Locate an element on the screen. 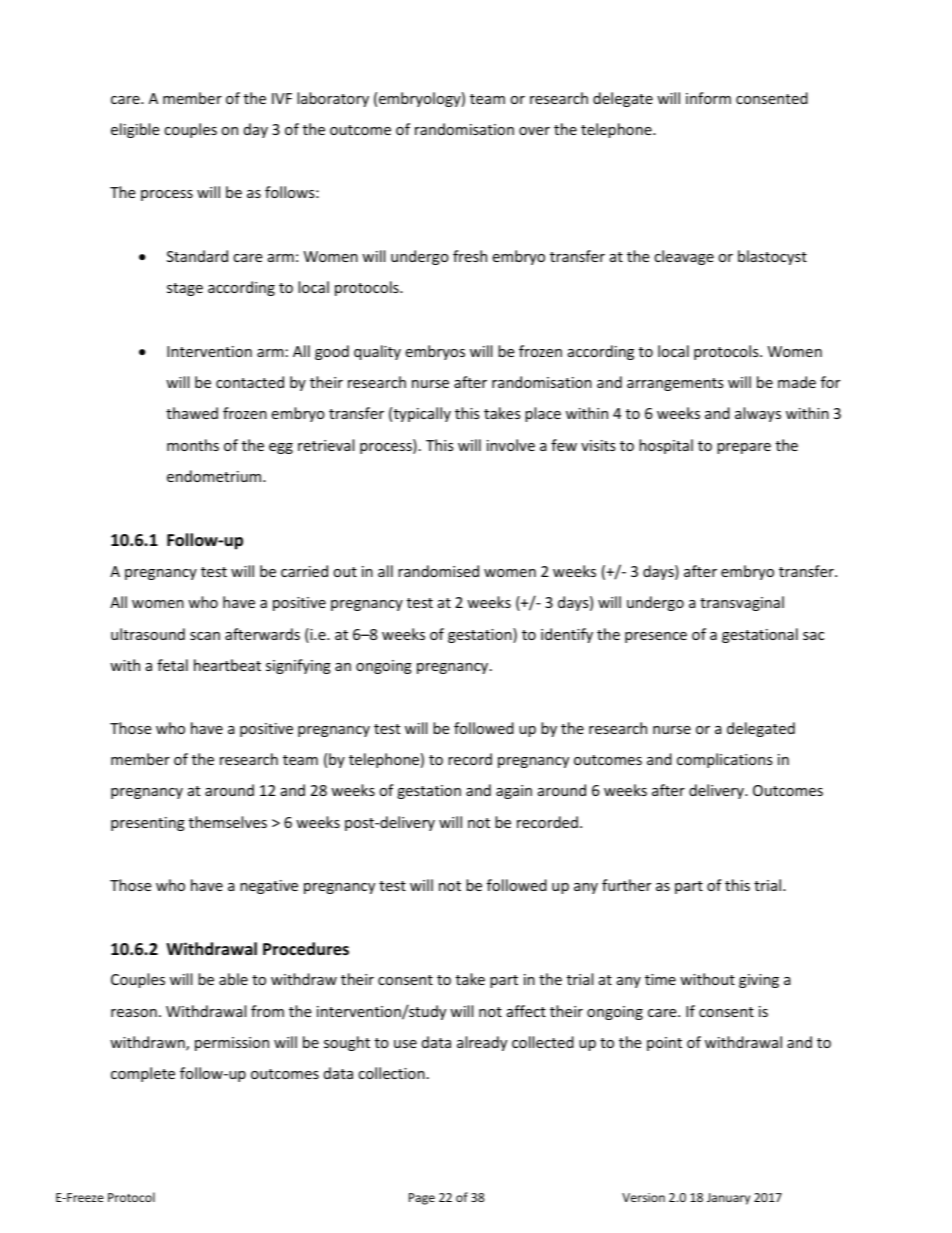 The height and width of the screenshot is (1233, 952). contacted is located at coordinates (250, 382).
